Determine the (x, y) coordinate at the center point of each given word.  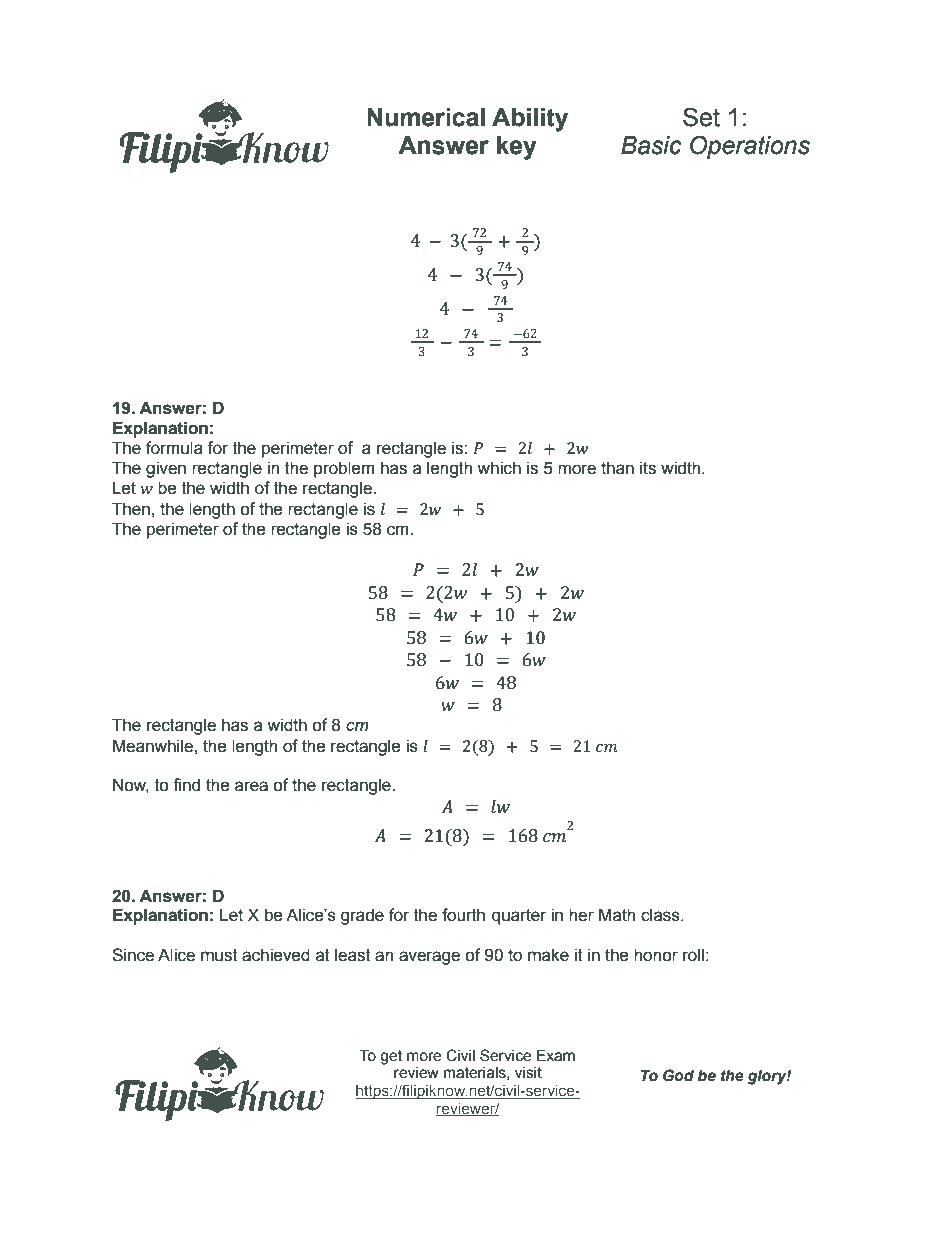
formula (174, 448)
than (617, 468)
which (499, 468)
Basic (651, 145)
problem (344, 469)
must (219, 955)
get (391, 1057)
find (186, 785)
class (661, 915)
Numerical (426, 117)
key (517, 148)
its (648, 468)
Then (131, 509)
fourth (463, 915)
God (678, 1075)
